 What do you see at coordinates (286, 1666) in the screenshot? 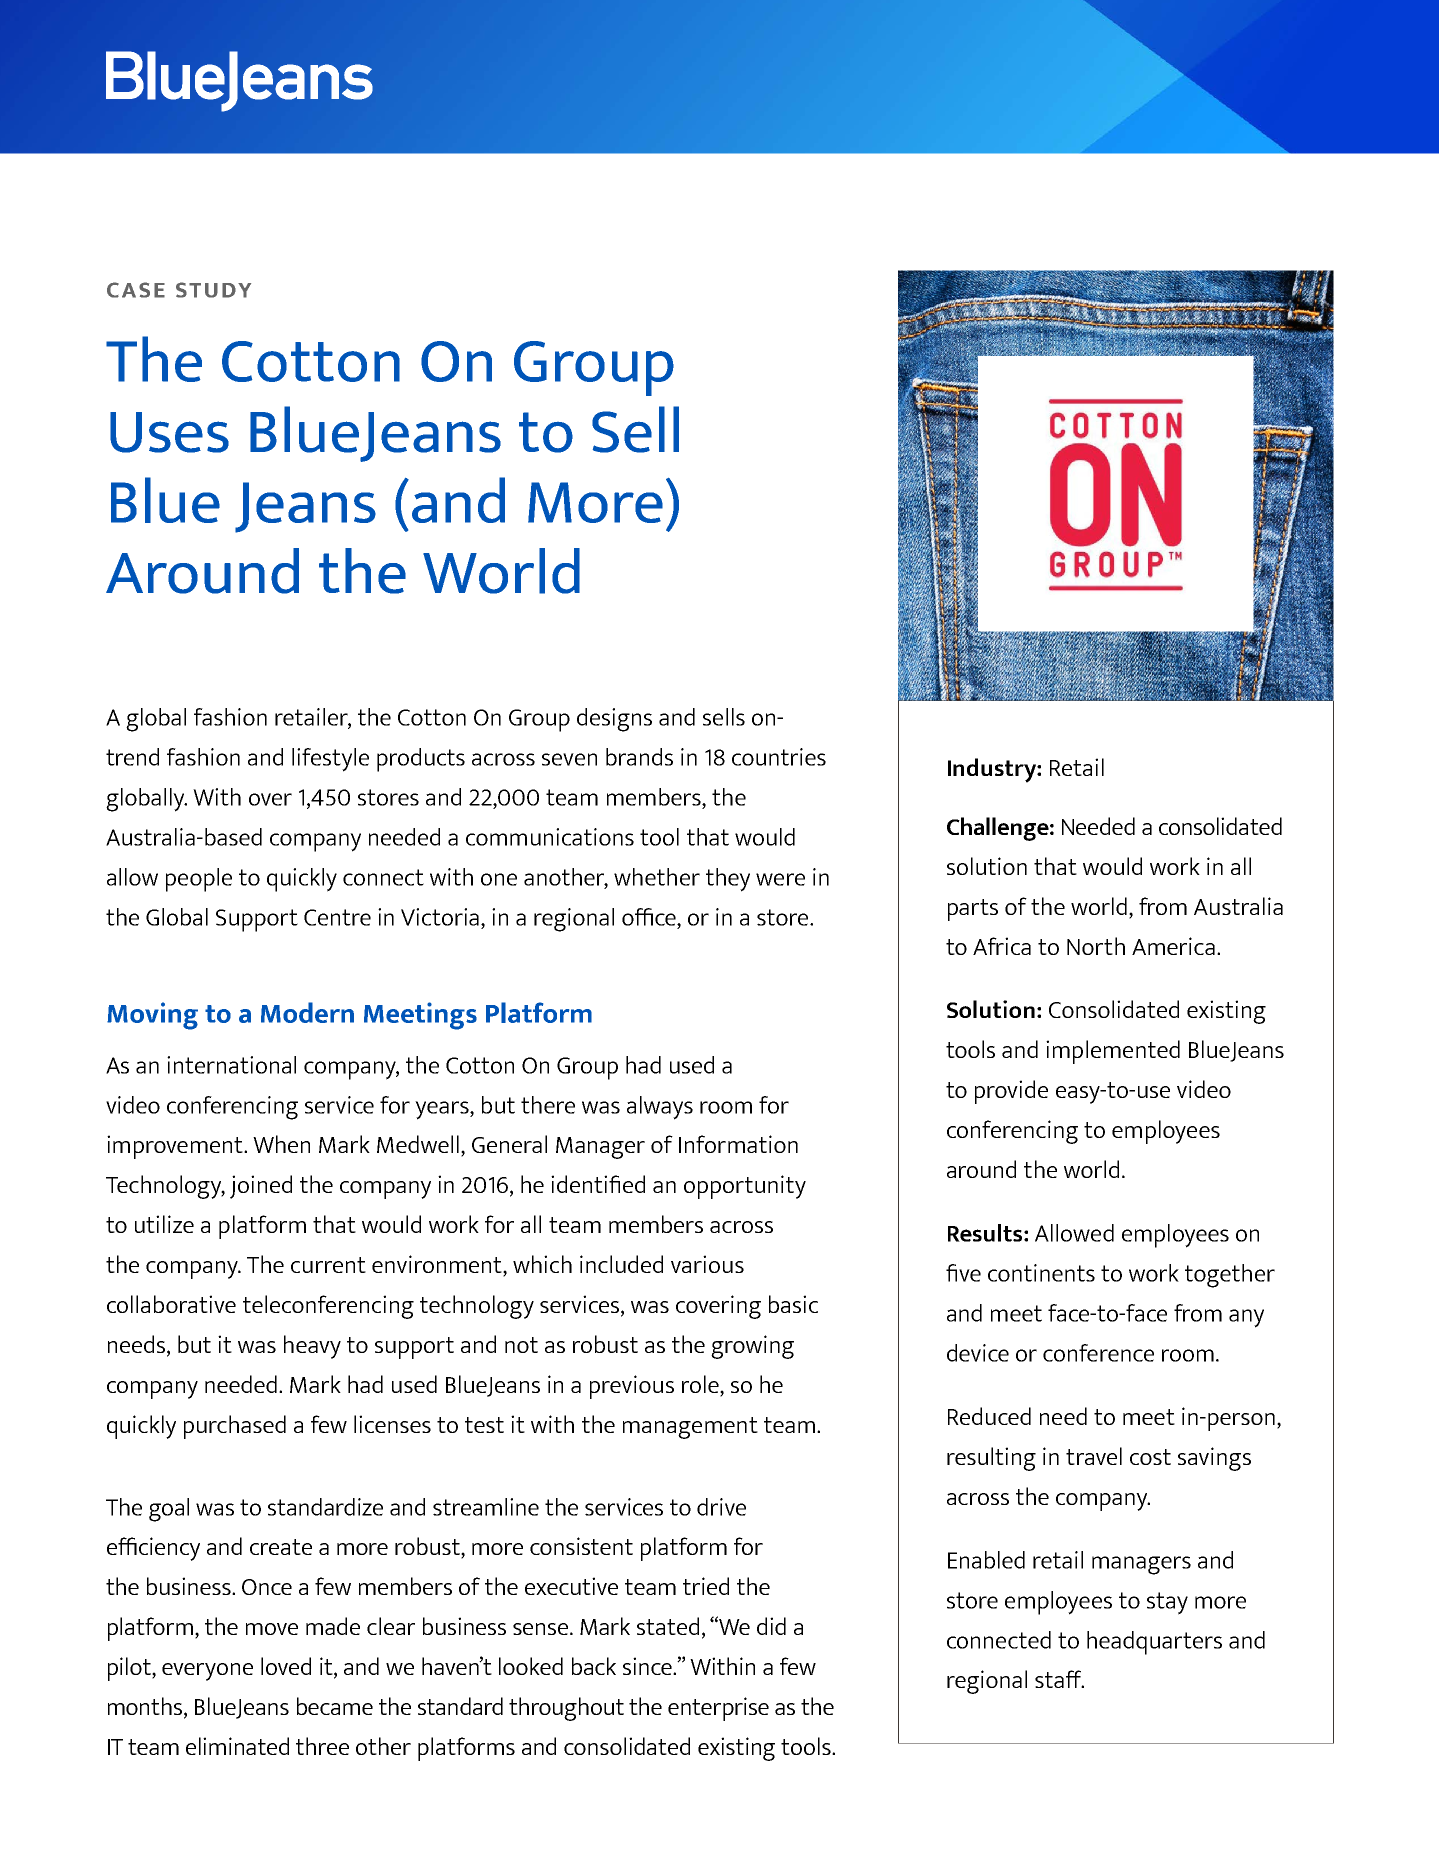
I see `loved` at bounding box center [286, 1666].
